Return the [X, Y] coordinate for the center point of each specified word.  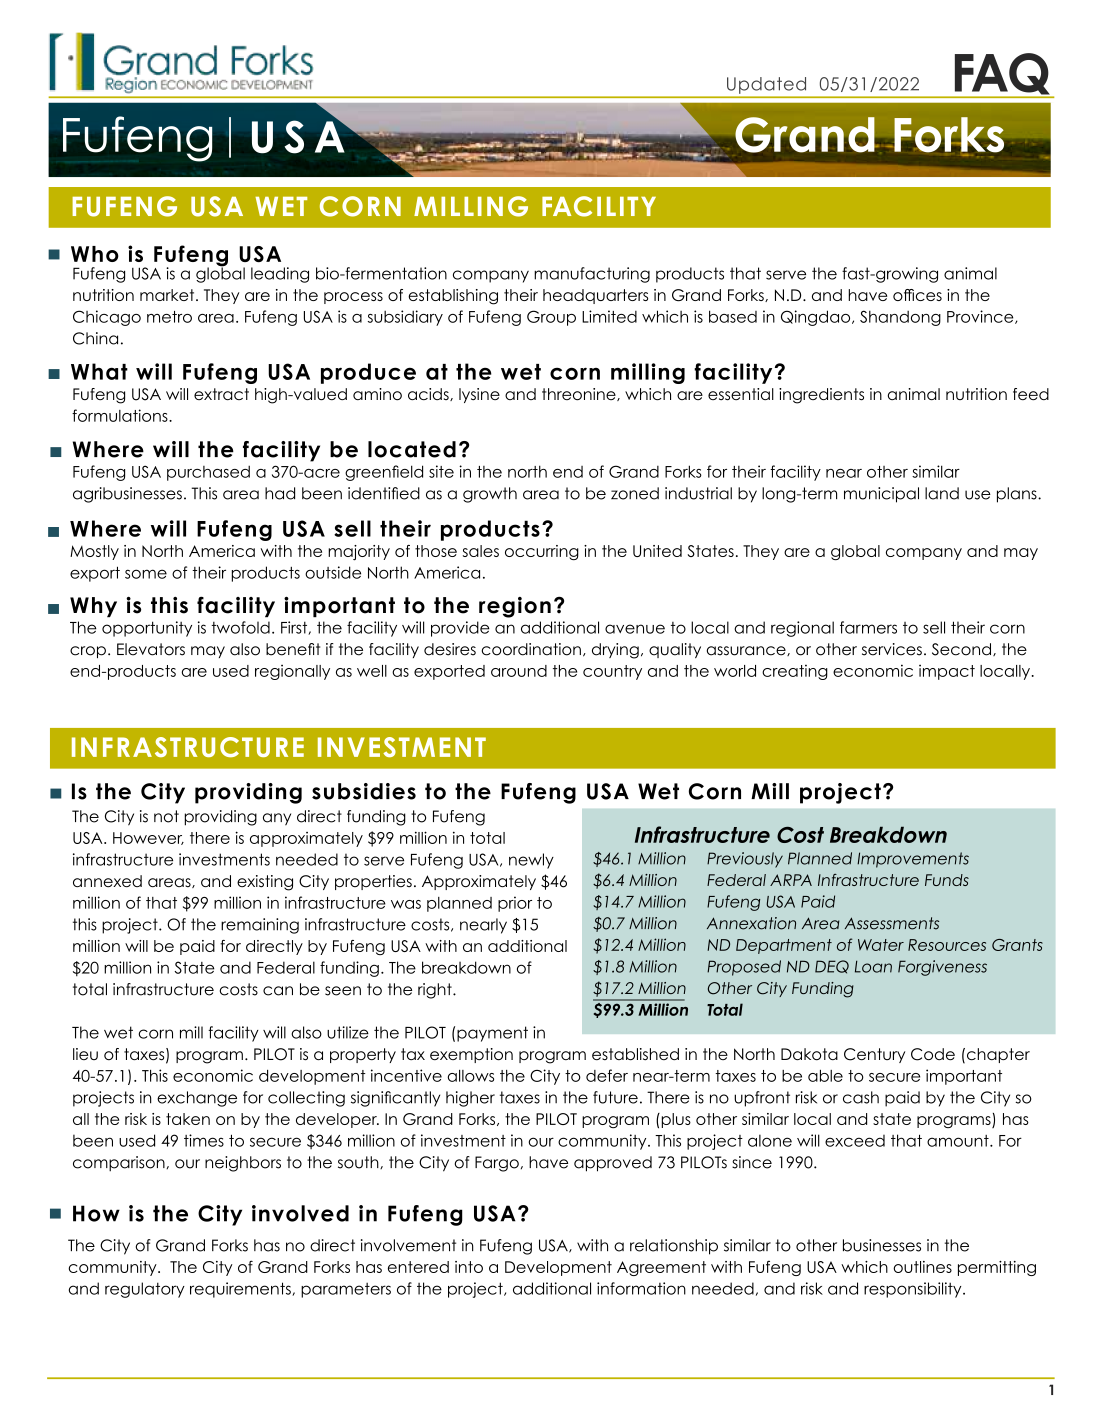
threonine [580, 394]
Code [933, 1054]
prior [515, 904]
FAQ [1002, 75]
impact [947, 672]
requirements [241, 1290]
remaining [260, 926]
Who [95, 254]
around [519, 671]
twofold [240, 627]
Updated [766, 85]
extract [221, 394]
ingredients [821, 396]
